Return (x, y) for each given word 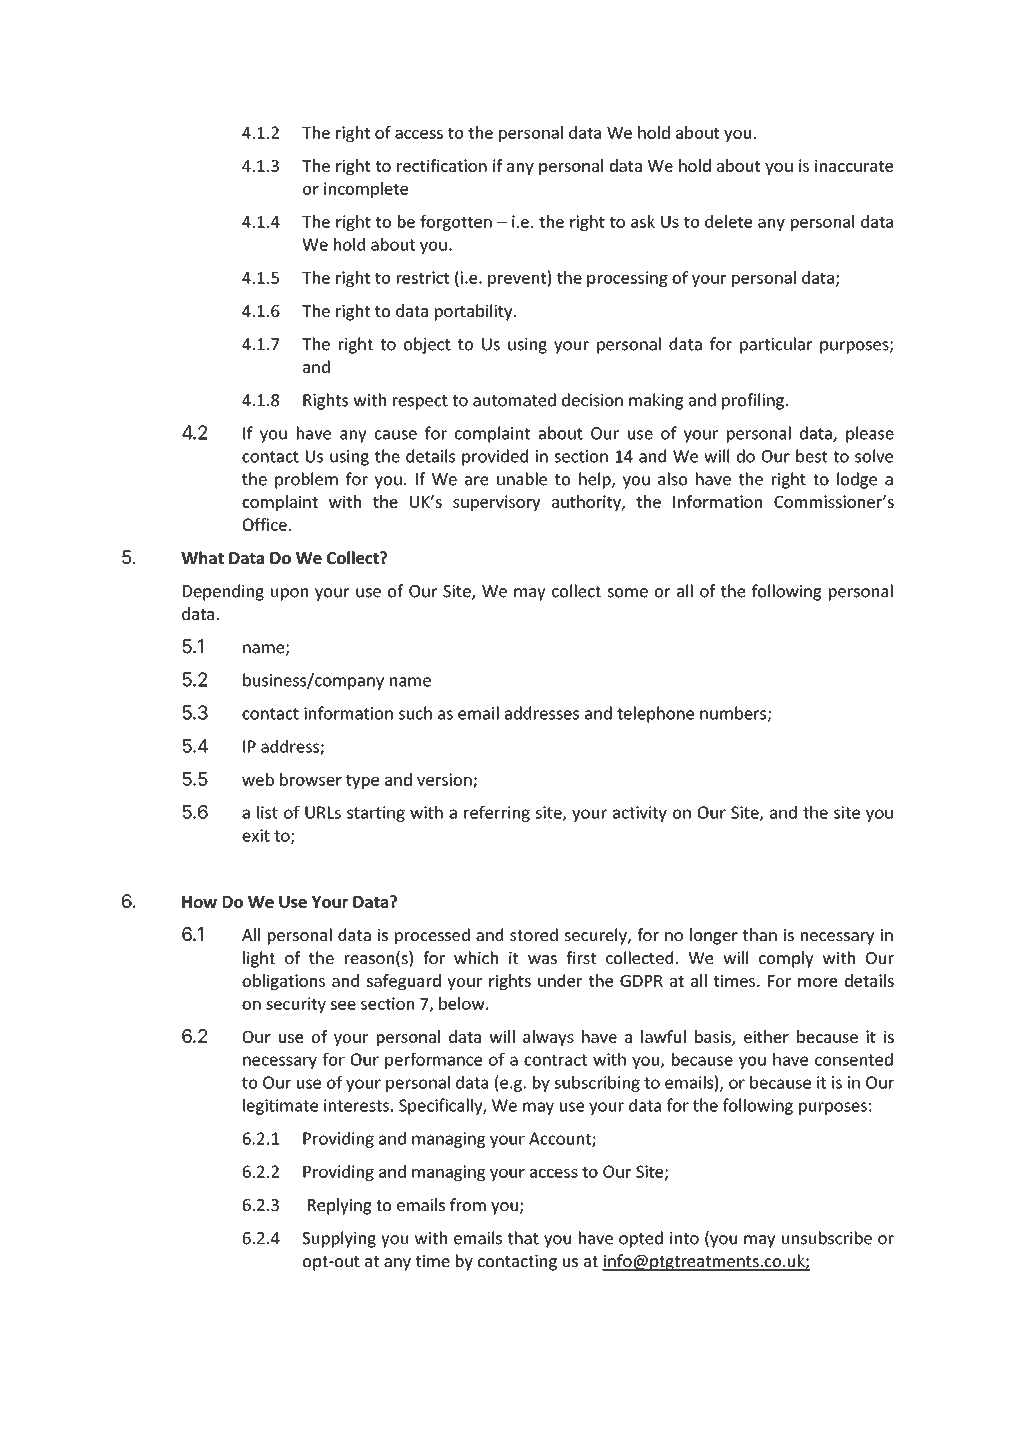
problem (306, 480)
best (811, 456)
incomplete (366, 190)
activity (640, 814)
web (258, 779)
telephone (655, 714)
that (523, 1238)
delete (728, 221)
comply (786, 959)
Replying (340, 1206)
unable (522, 479)
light (259, 959)
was (542, 959)
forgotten (456, 223)
